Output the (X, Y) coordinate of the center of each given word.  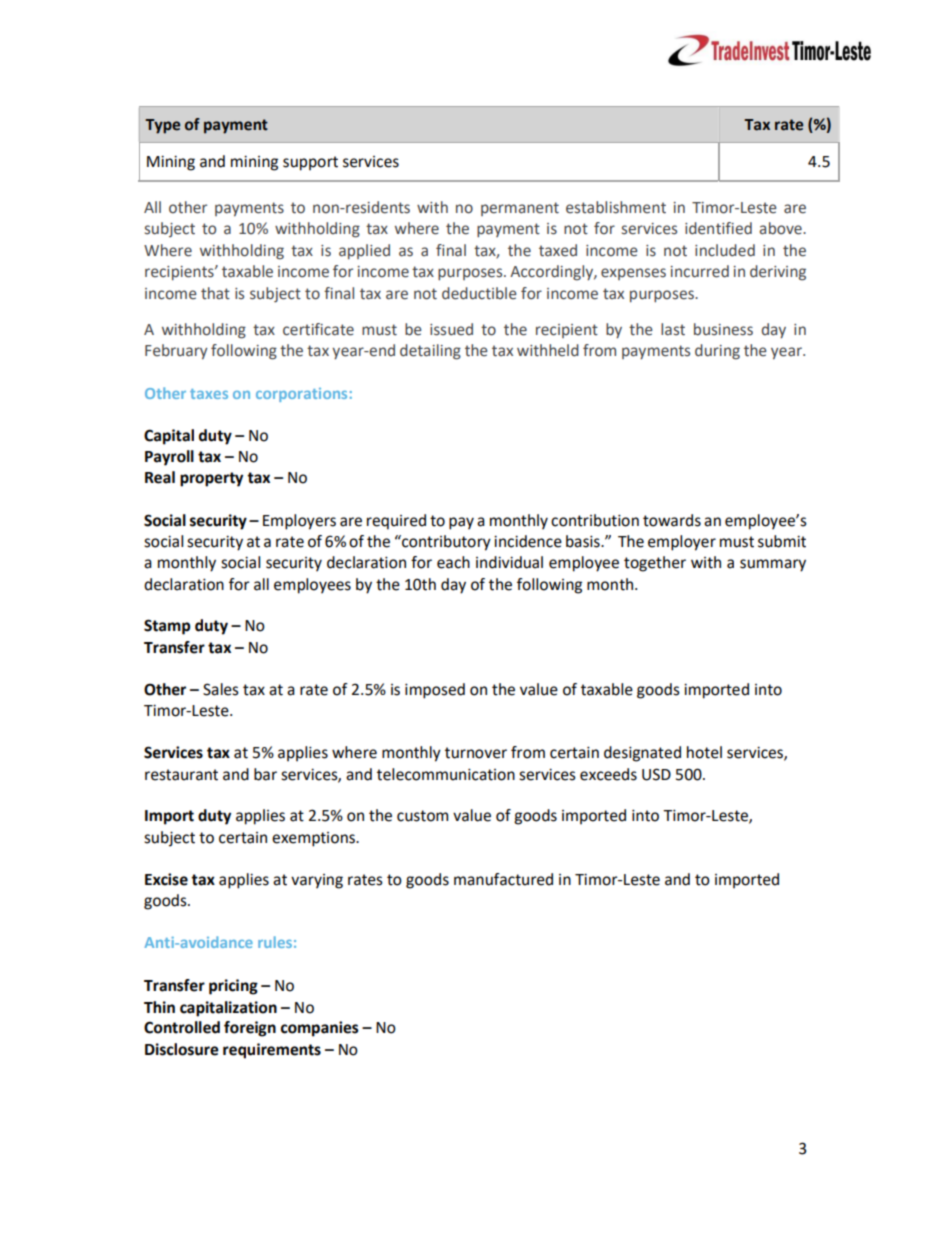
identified (718, 228)
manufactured (503, 879)
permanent (520, 209)
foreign (250, 1029)
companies (320, 1029)
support (310, 163)
